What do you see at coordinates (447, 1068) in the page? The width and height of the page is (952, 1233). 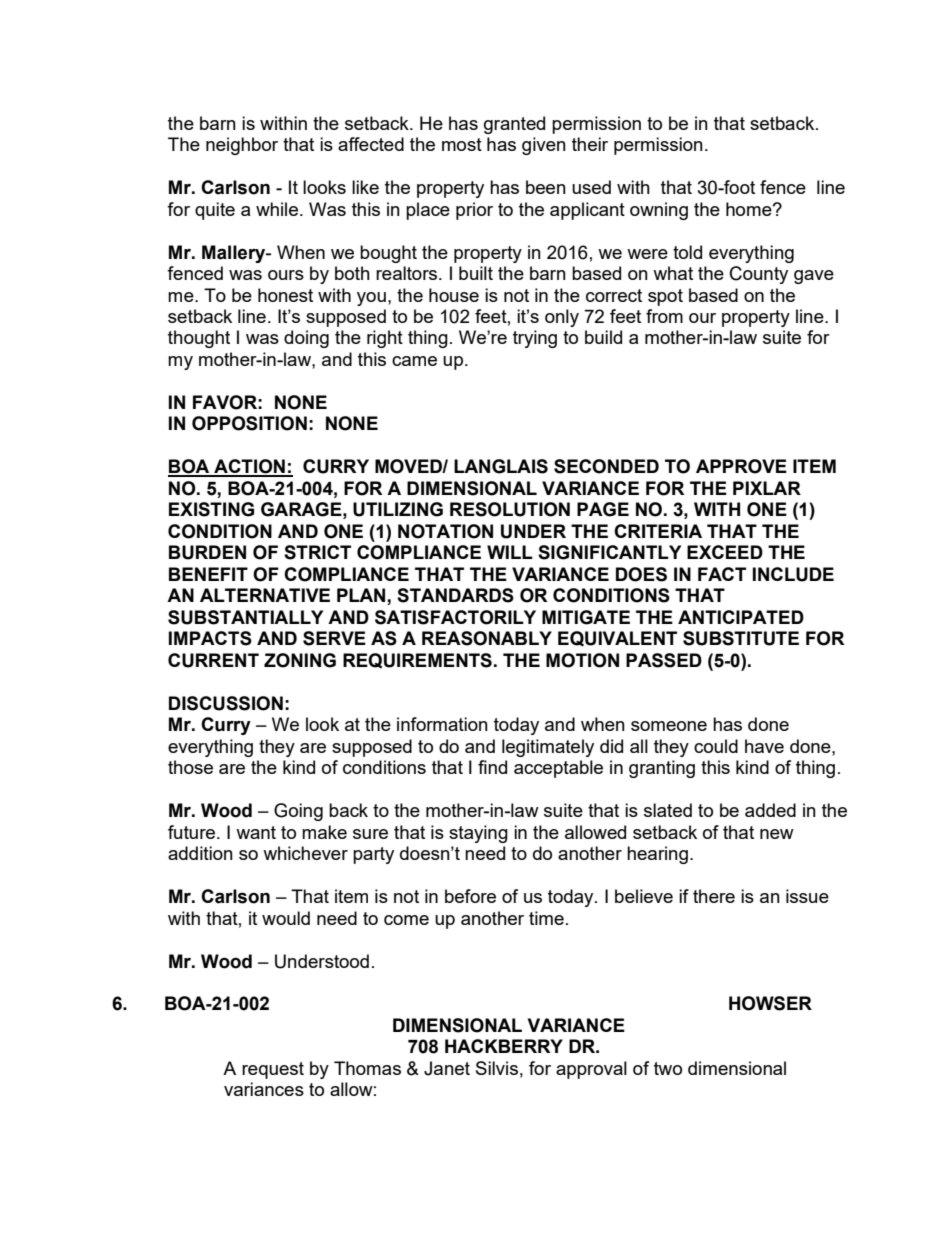 I see `Janet` at bounding box center [447, 1068].
